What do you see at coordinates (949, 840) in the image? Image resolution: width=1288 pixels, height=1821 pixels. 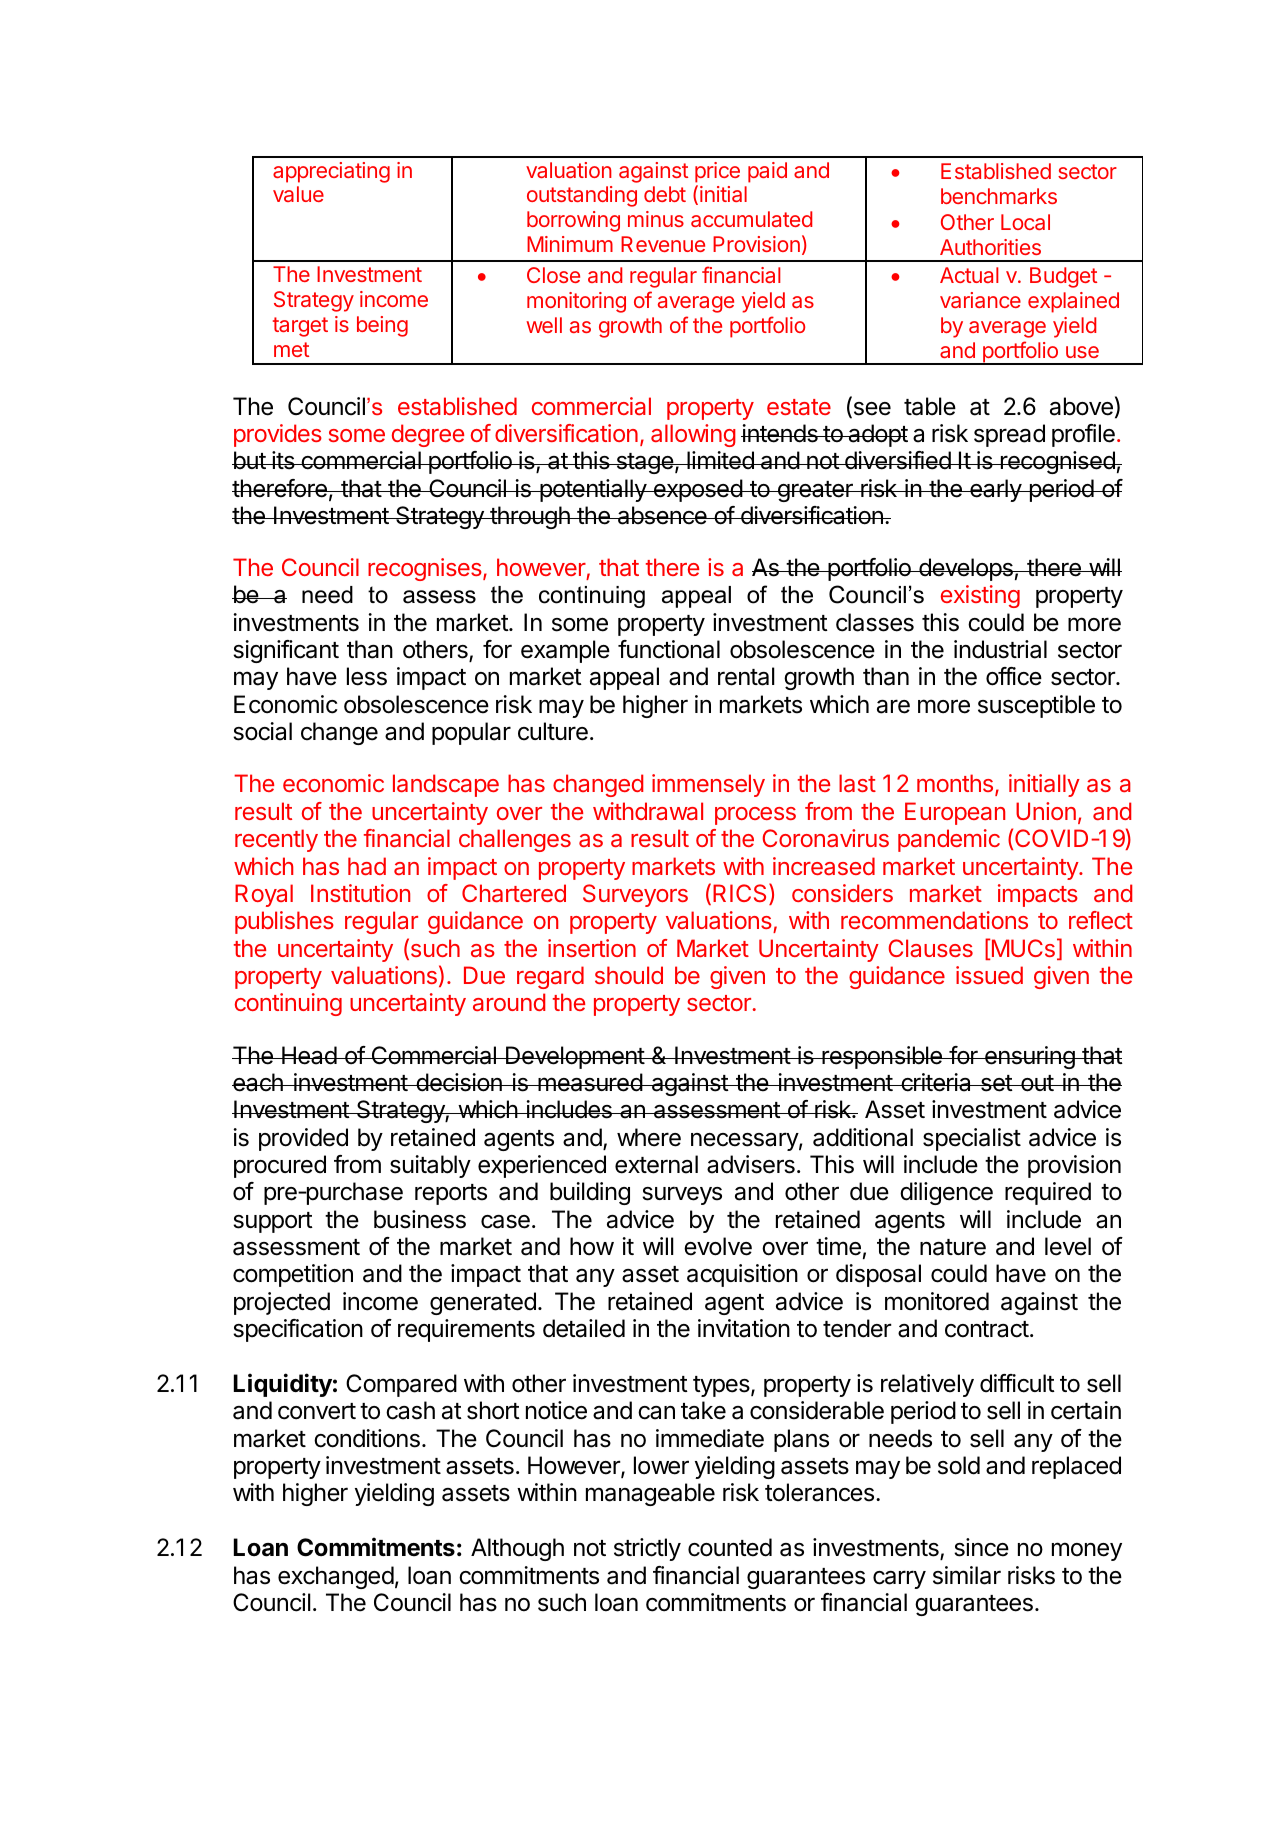 I see `pandemic` at bounding box center [949, 840].
